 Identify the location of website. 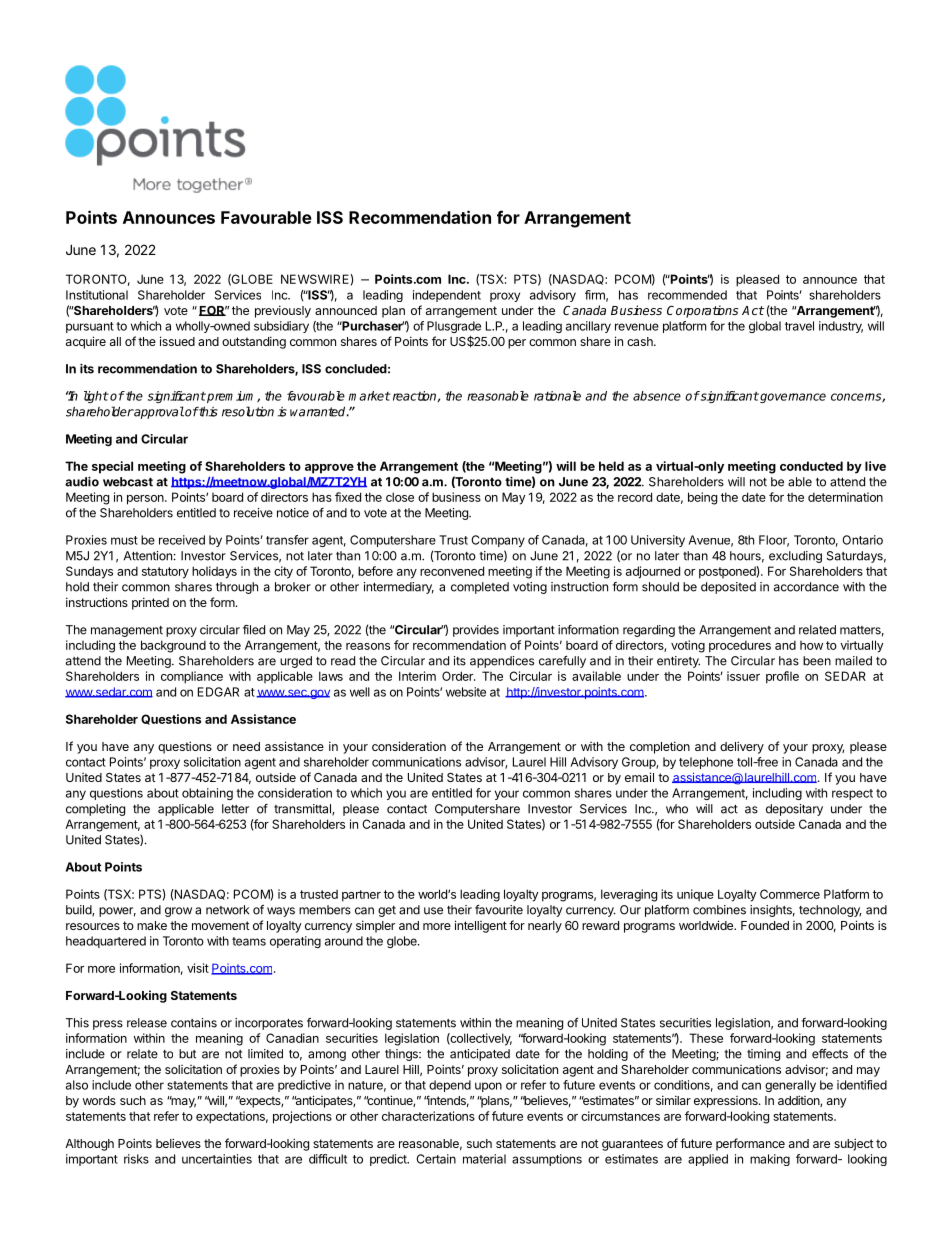
(466, 692).
